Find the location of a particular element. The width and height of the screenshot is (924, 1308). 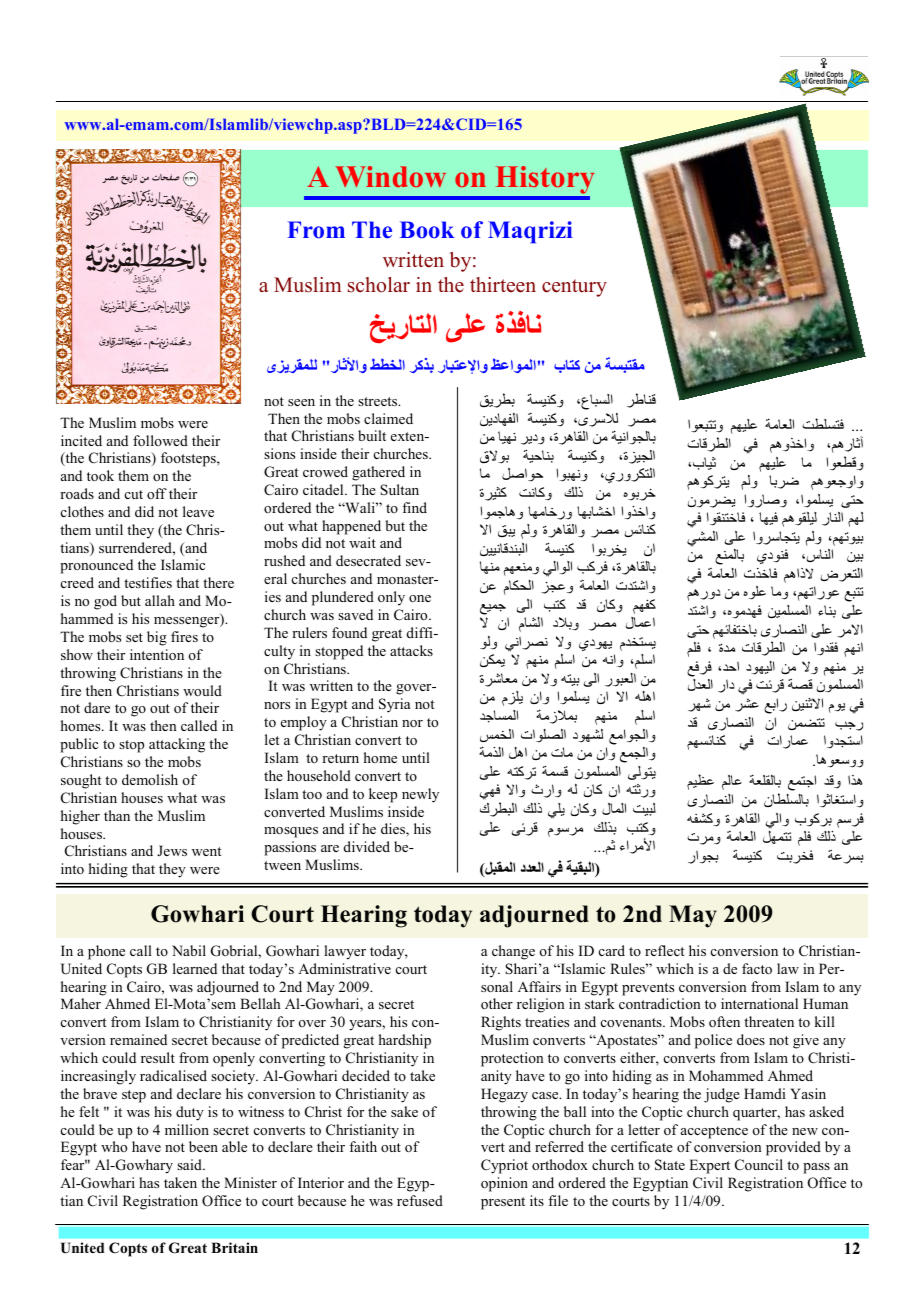

Sultan is located at coordinates (399, 489).
